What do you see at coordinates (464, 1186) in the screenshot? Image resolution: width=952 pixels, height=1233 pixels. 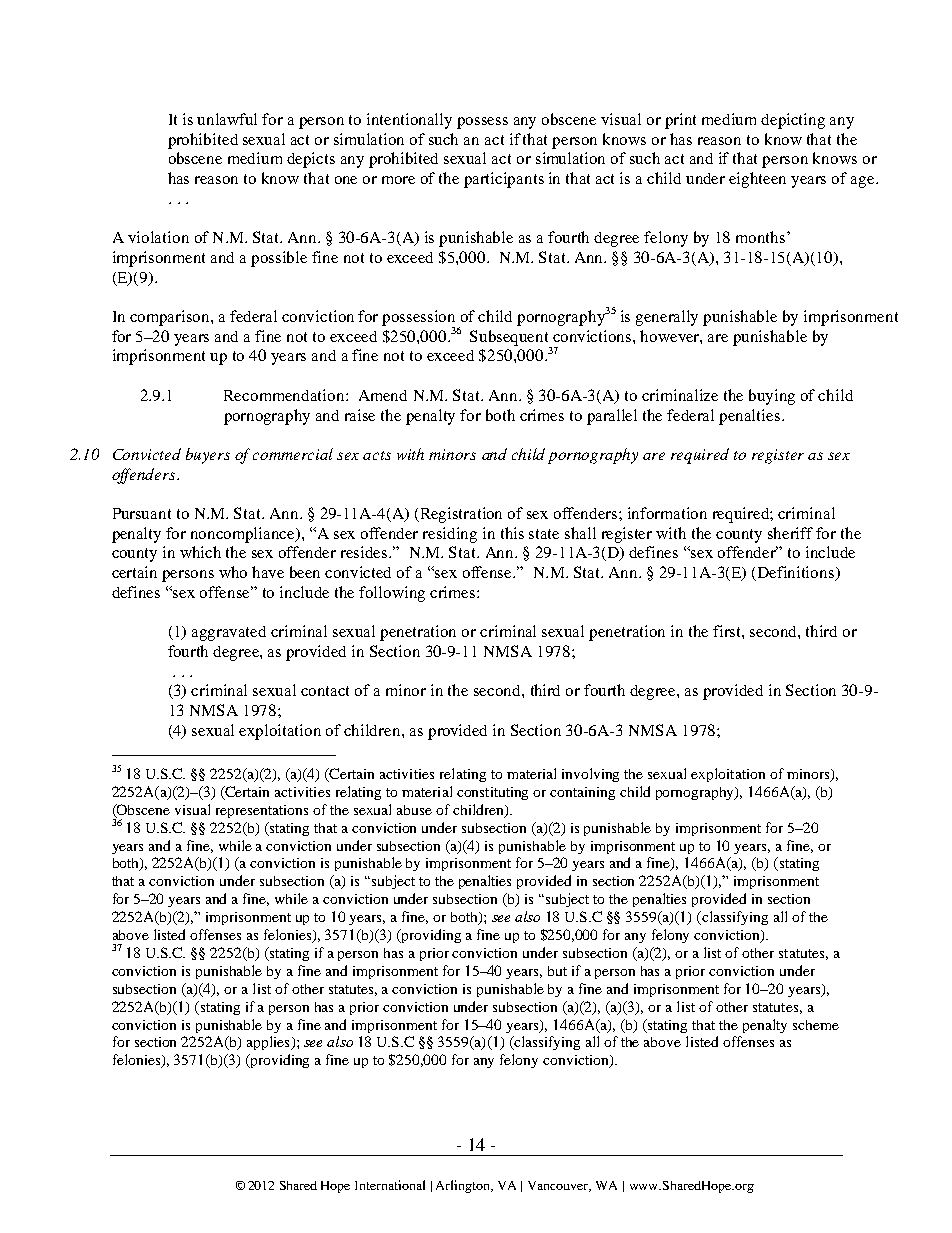 I see `Arlington` at bounding box center [464, 1186].
